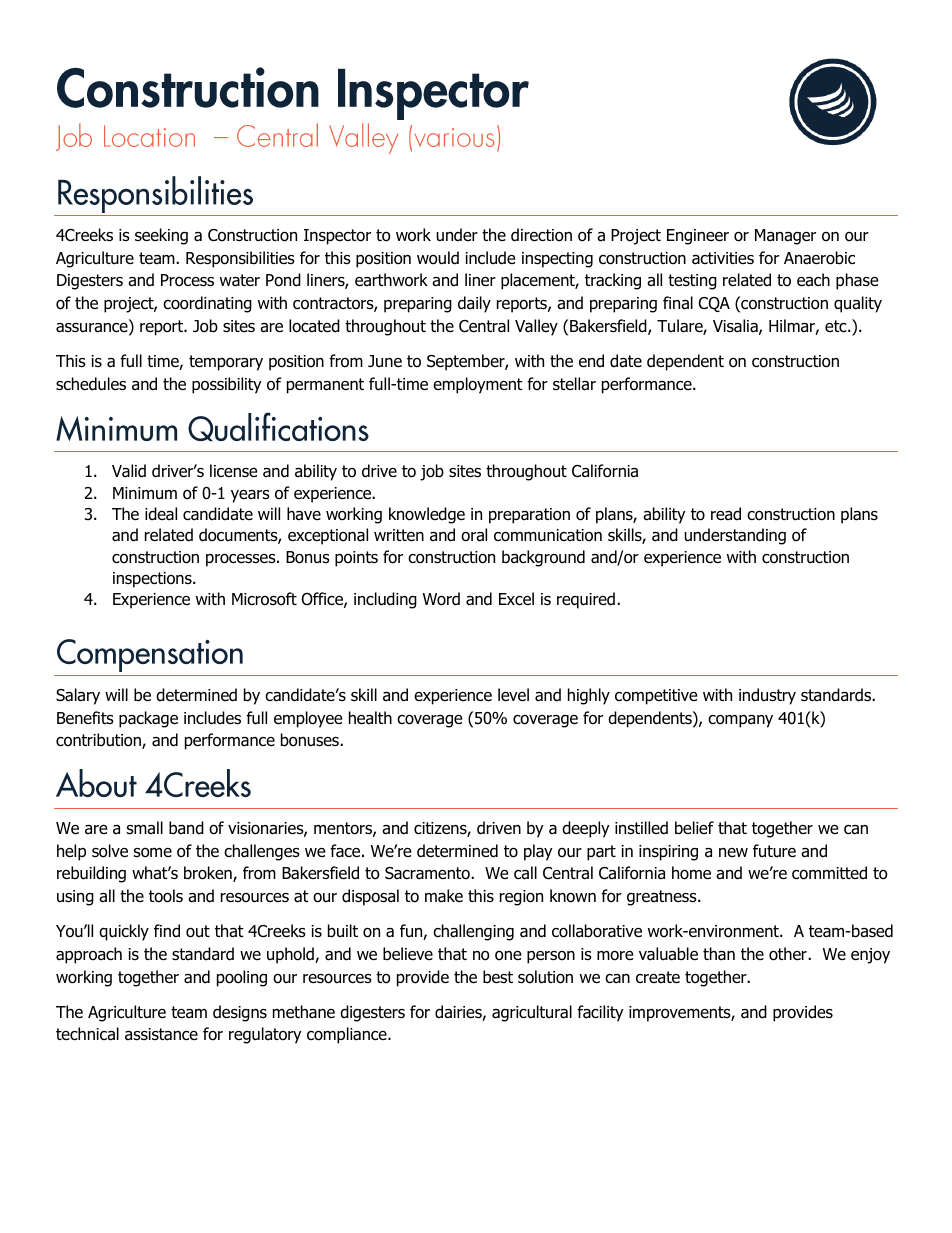 The image size is (952, 1233). What do you see at coordinates (789, 954) in the document?
I see `other` at bounding box center [789, 954].
